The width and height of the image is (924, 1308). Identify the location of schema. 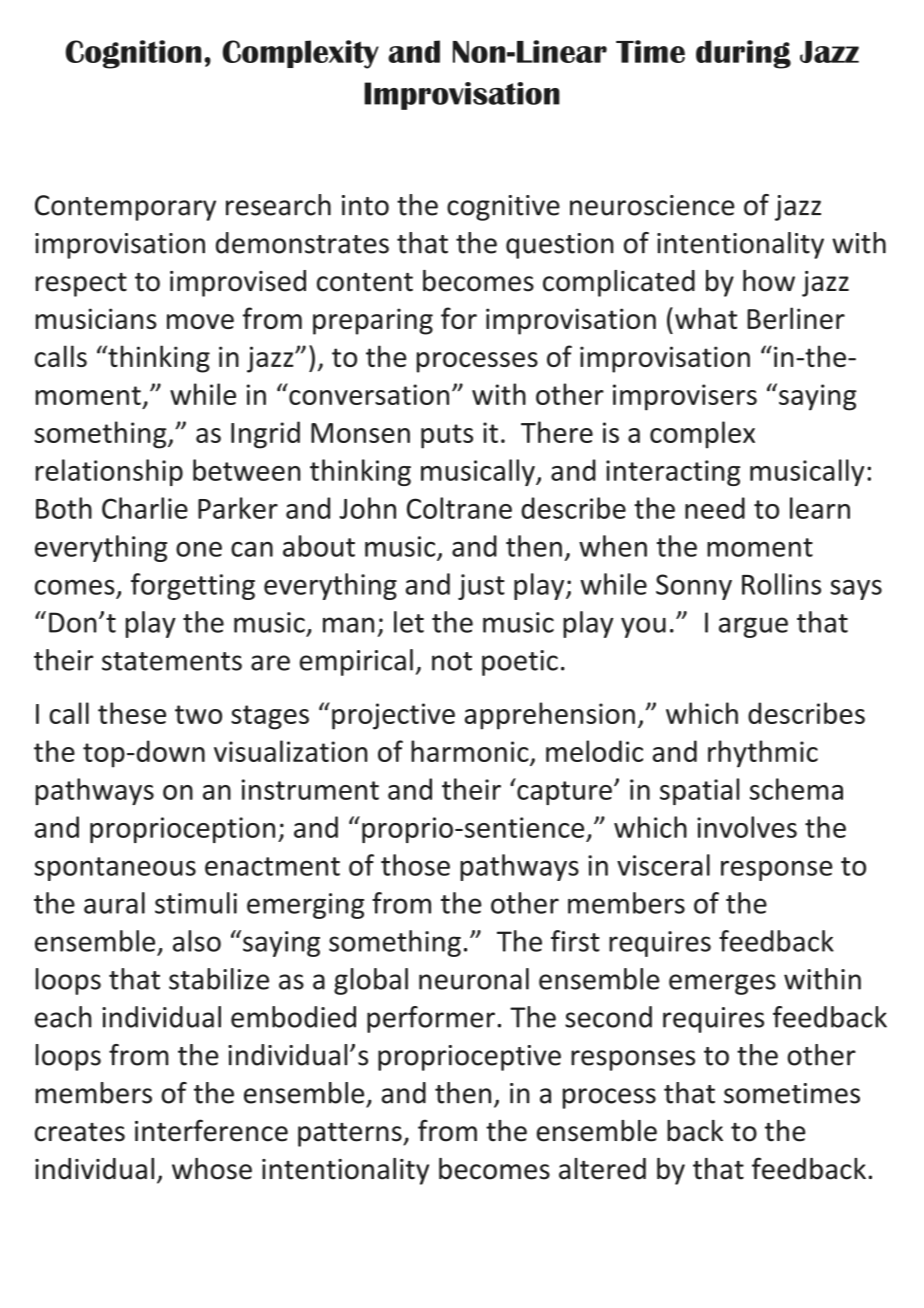
(796, 789).
